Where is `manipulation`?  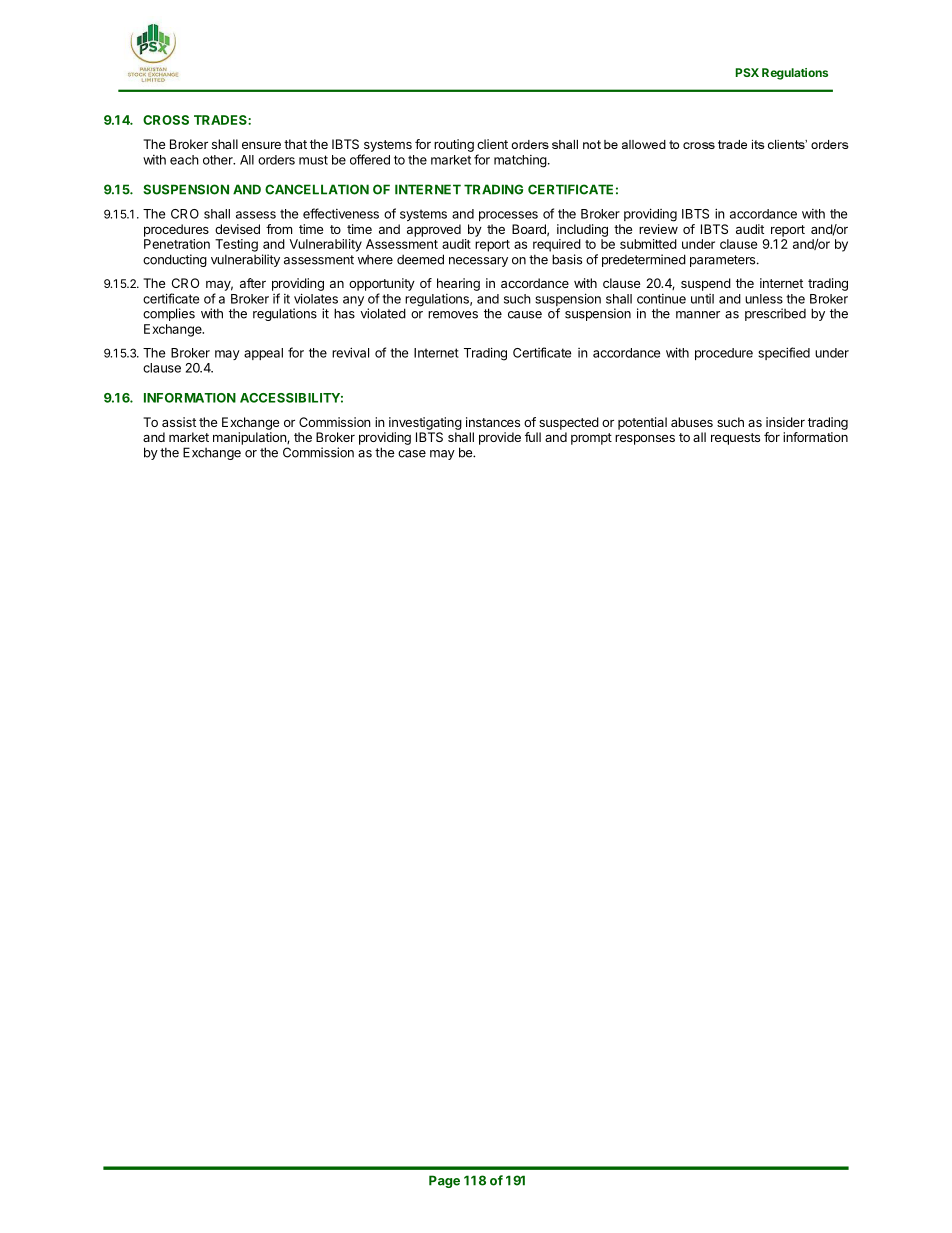 manipulation is located at coordinates (250, 438).
